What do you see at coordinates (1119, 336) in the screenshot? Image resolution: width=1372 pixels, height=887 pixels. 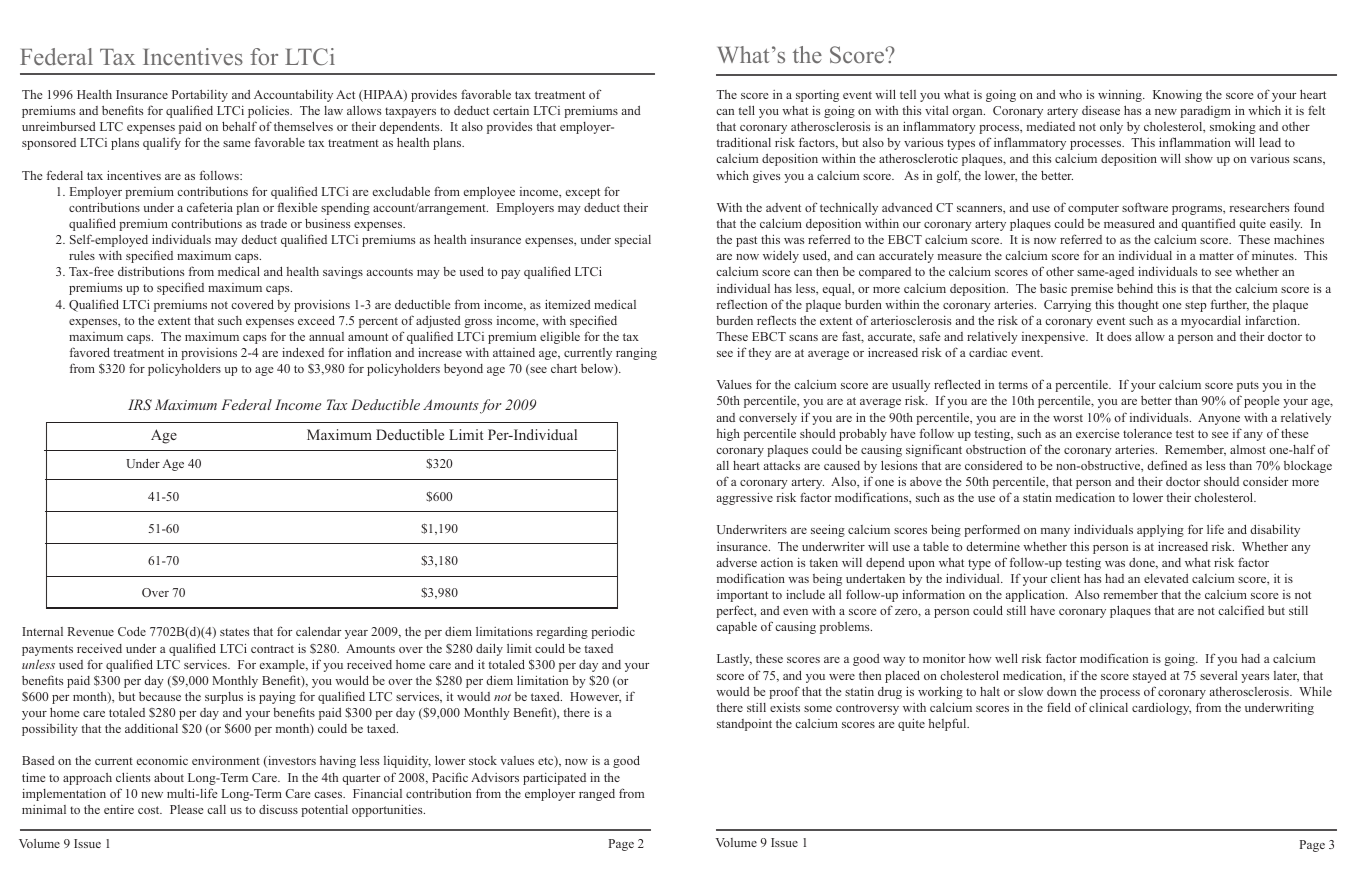 I see `does` at bounding box center [1119, 336].
